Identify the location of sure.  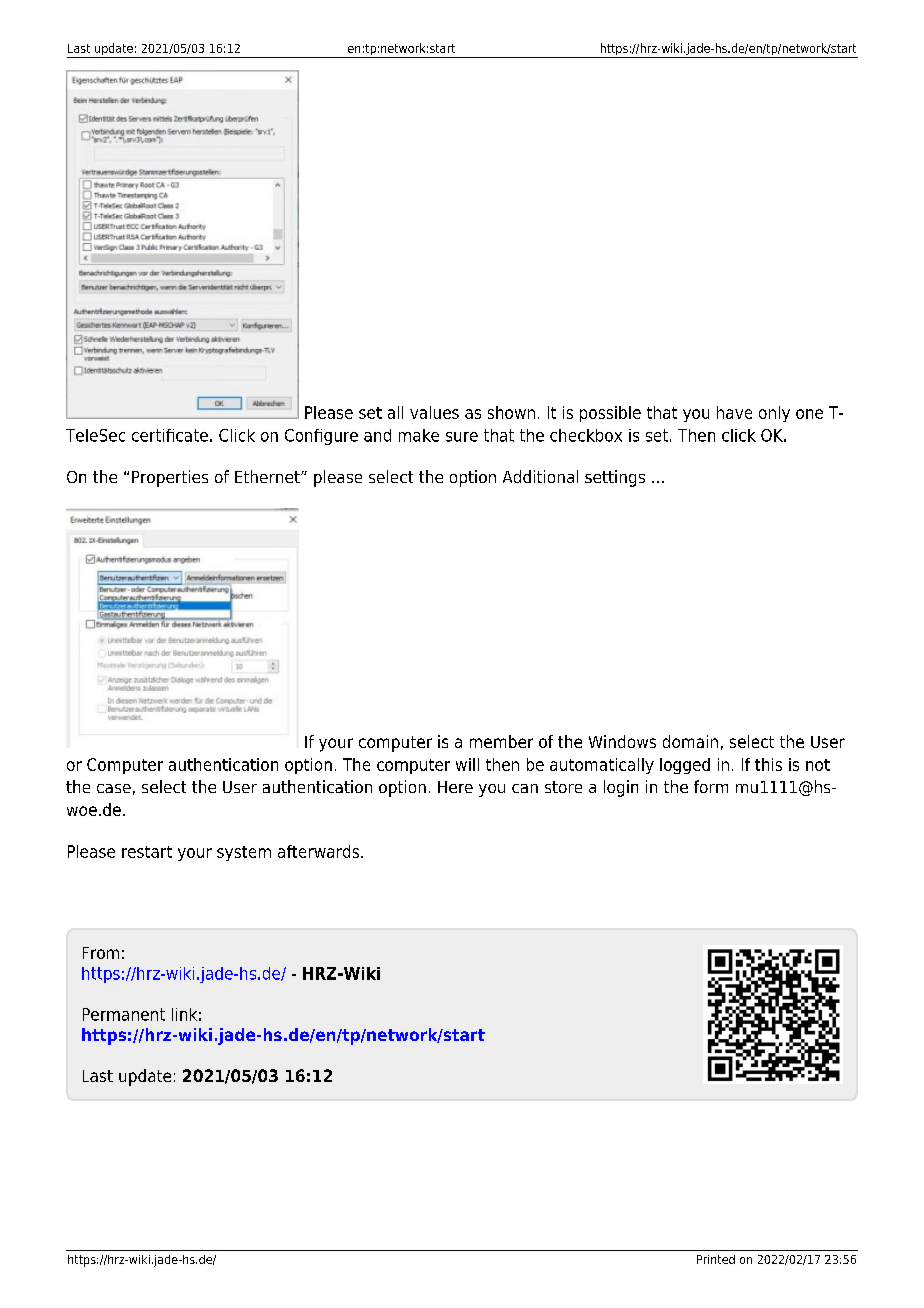
(462, 437).
